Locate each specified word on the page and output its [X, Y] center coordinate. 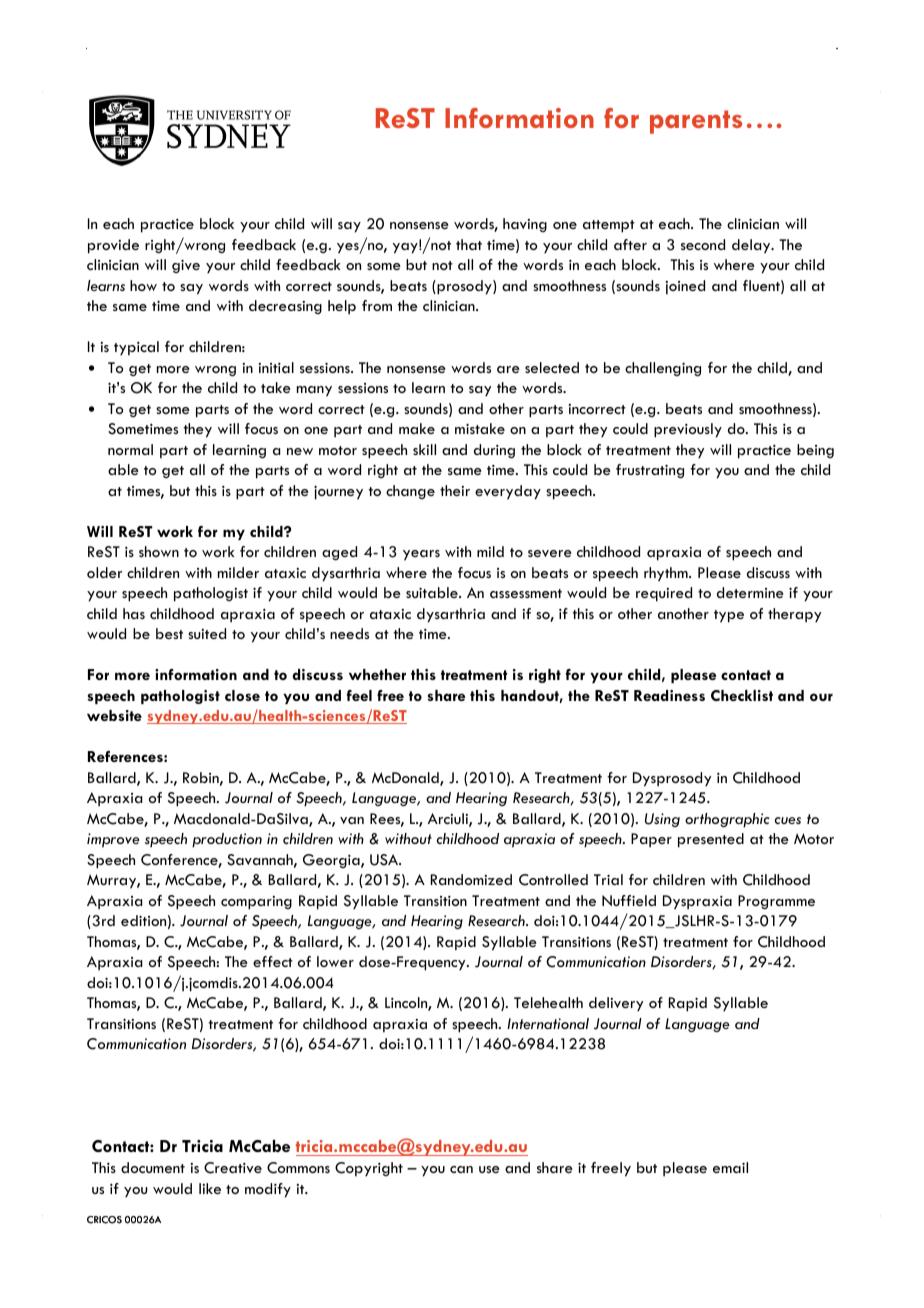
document [153, 1167]
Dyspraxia [697, 902]
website [114, 715]
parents [696, 122]
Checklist [742, 695]
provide [113, 246]
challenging [663, 369]
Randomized [471, 879]
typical [136, 348]
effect [273, 961]
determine [750, 592]
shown [159, 551]
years [421, 555]
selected [552, 367]
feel [359, 695]
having [525, 225]
